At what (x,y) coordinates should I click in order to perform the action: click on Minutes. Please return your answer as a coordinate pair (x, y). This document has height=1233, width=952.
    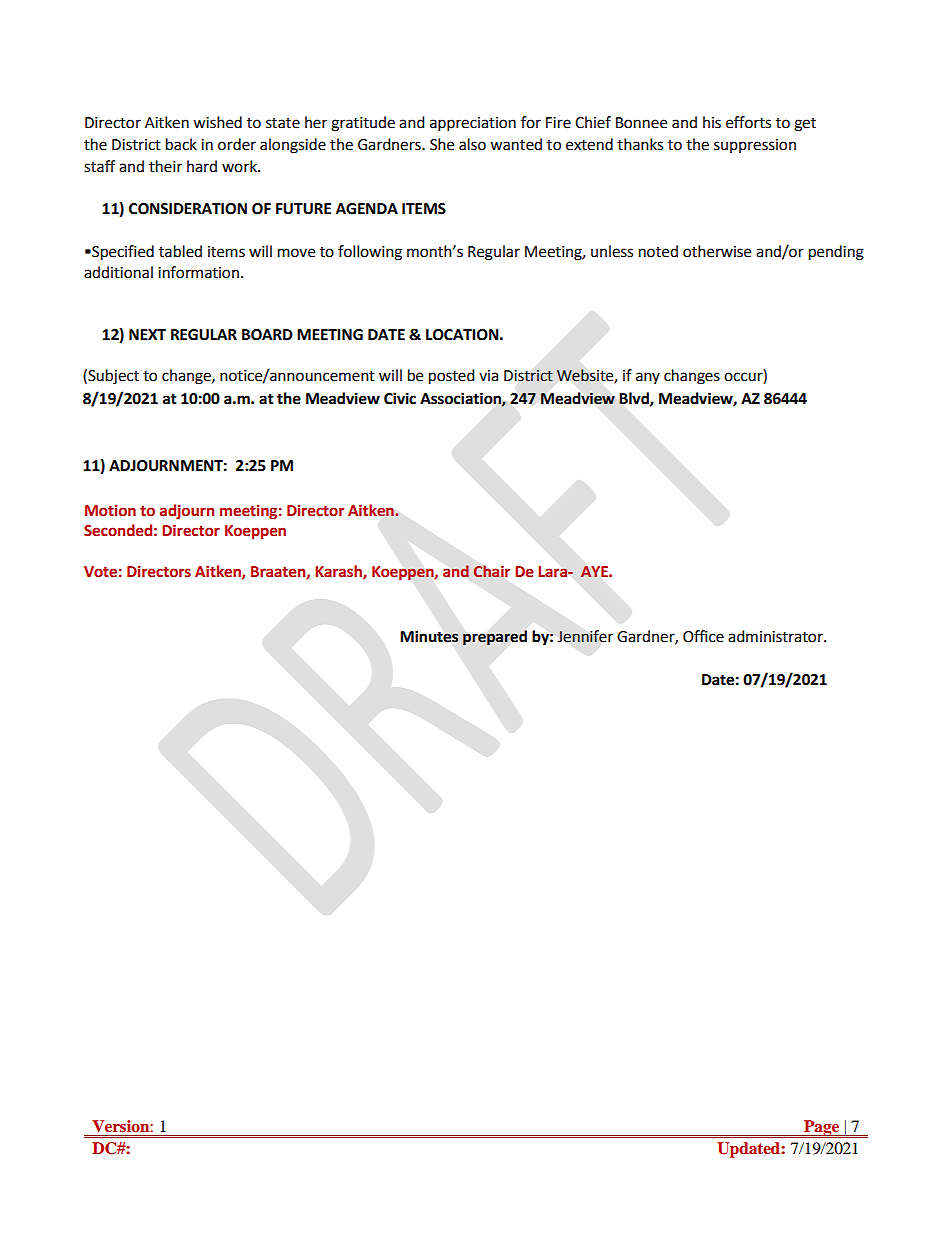
    Looking at the image, I should click on (429, 636).
